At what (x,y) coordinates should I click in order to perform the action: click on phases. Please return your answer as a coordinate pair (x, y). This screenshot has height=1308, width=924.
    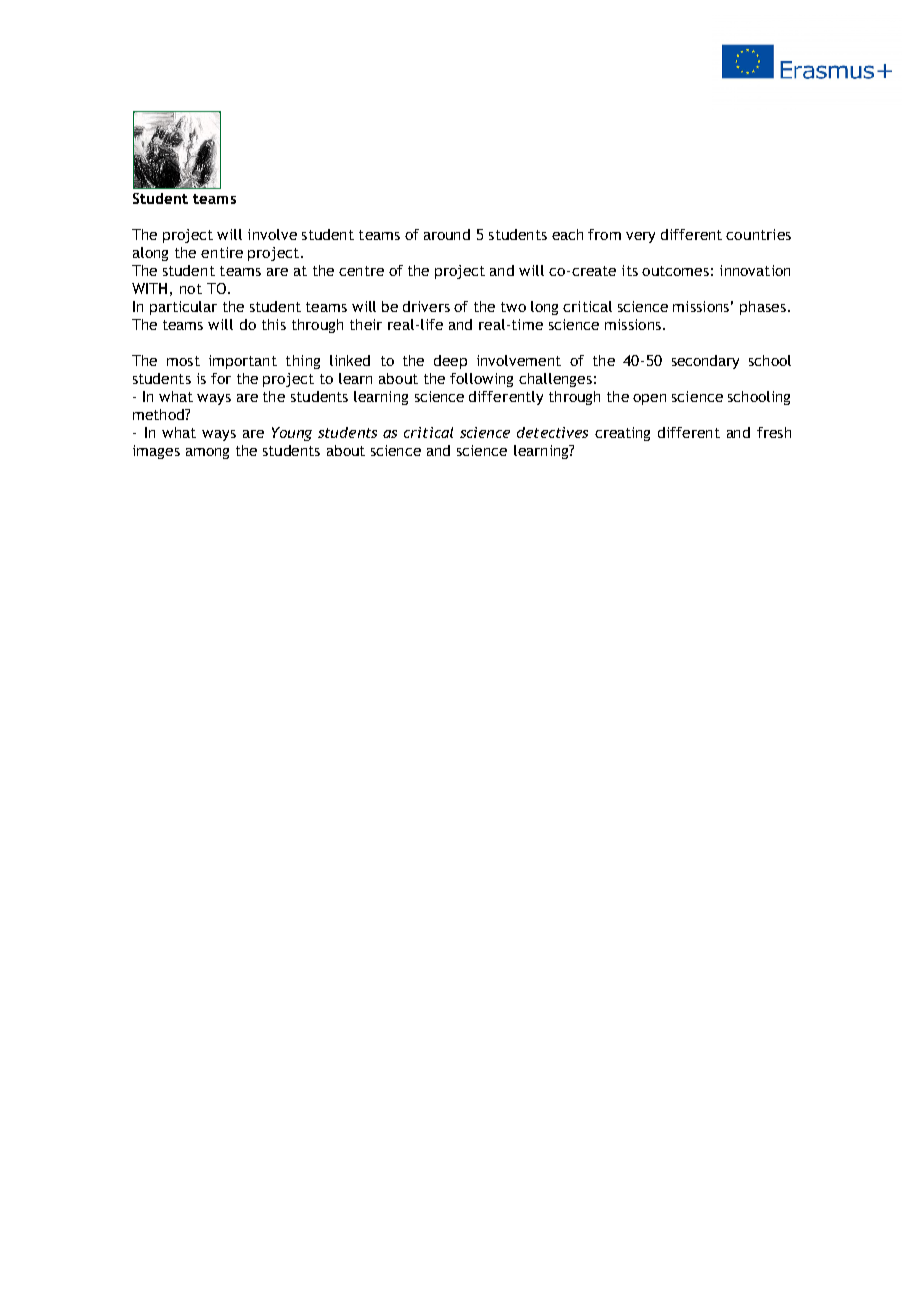
    Looking at the image, I should click on (763, 308).
